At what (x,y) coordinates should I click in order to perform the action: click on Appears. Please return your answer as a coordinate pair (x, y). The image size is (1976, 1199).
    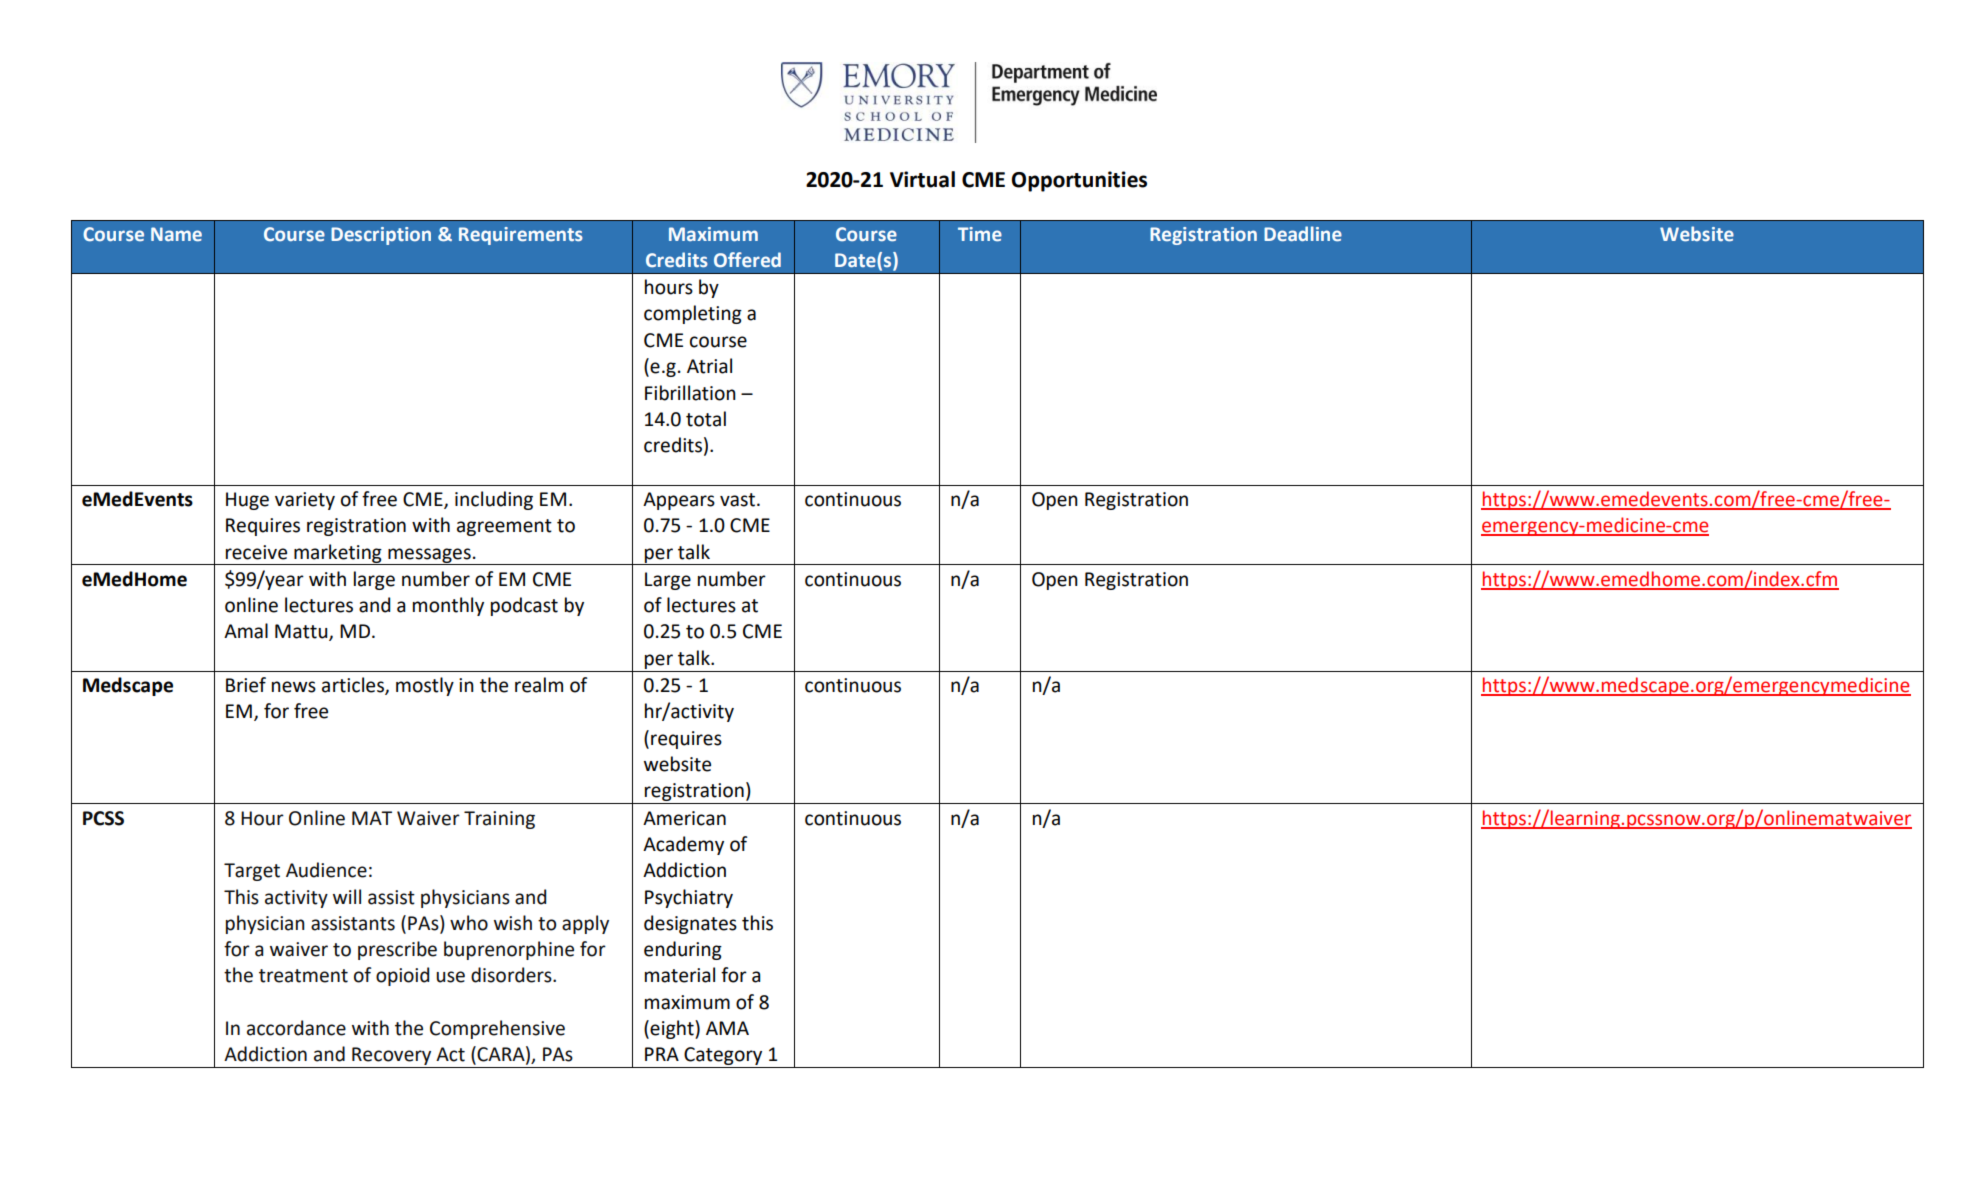
    Looking at the image, I should click on (679, 501).
